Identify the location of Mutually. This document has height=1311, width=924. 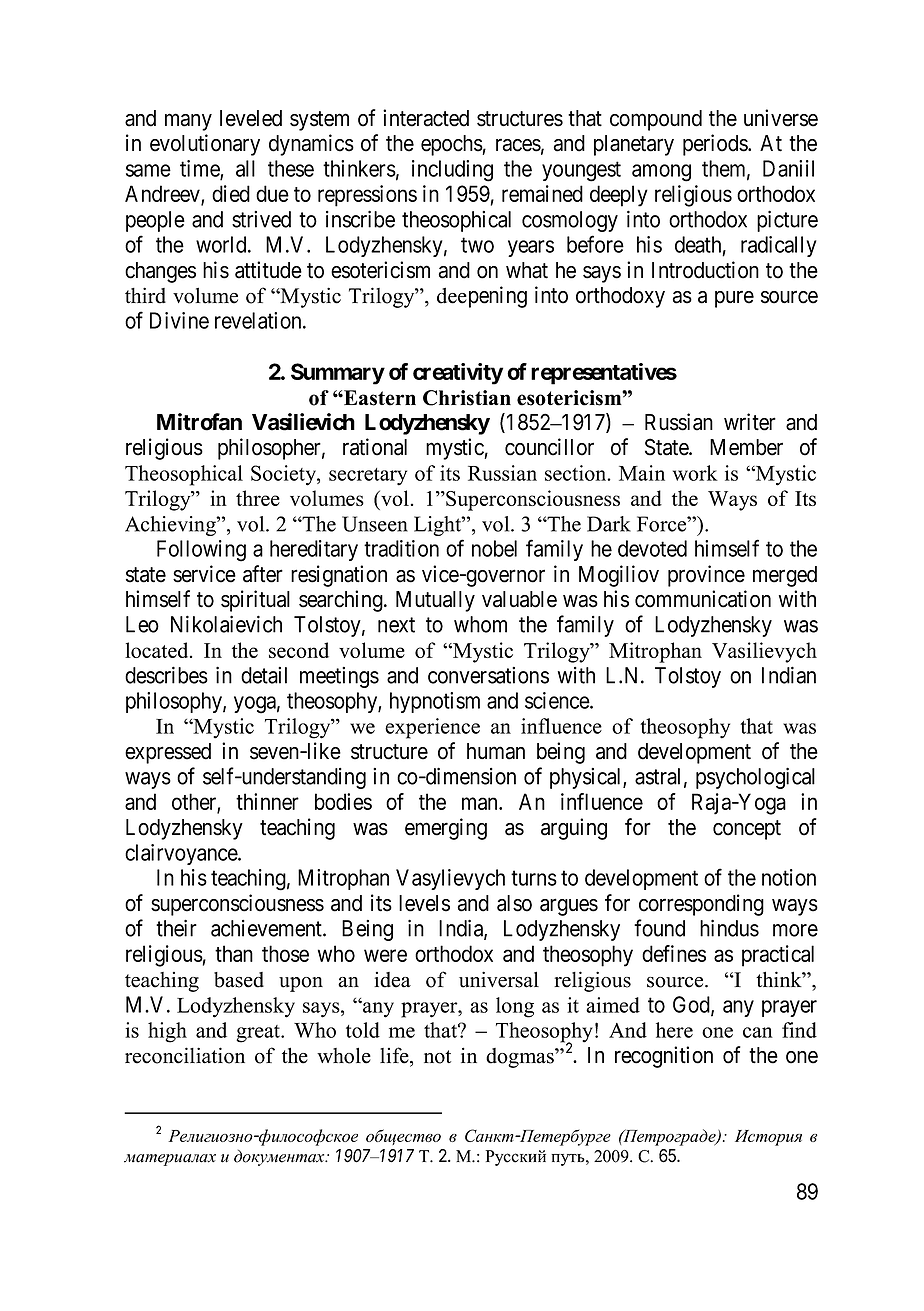
(435, 601).
